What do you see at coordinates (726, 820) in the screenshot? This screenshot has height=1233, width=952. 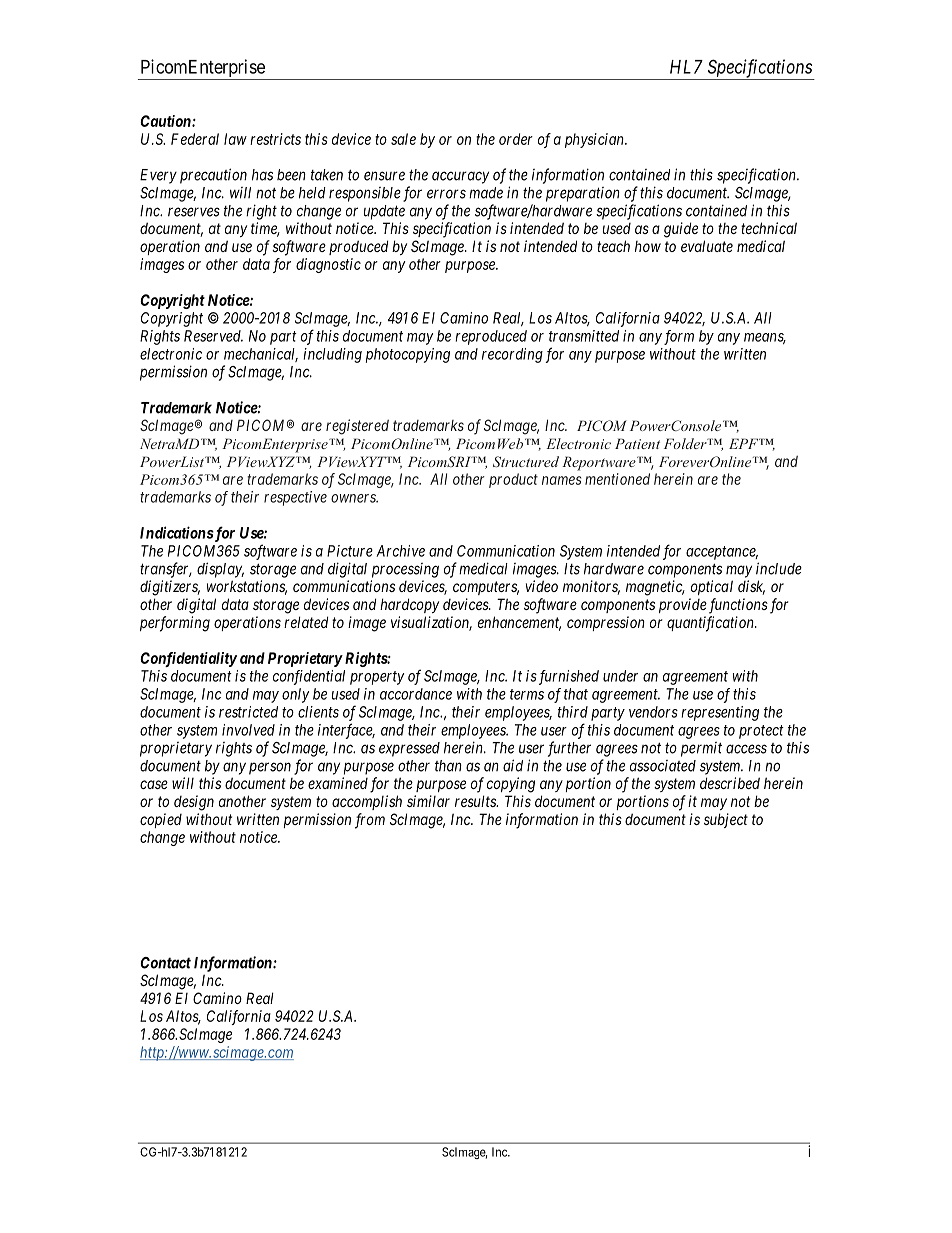 I see `subject` at bounding box center [726, 820].
